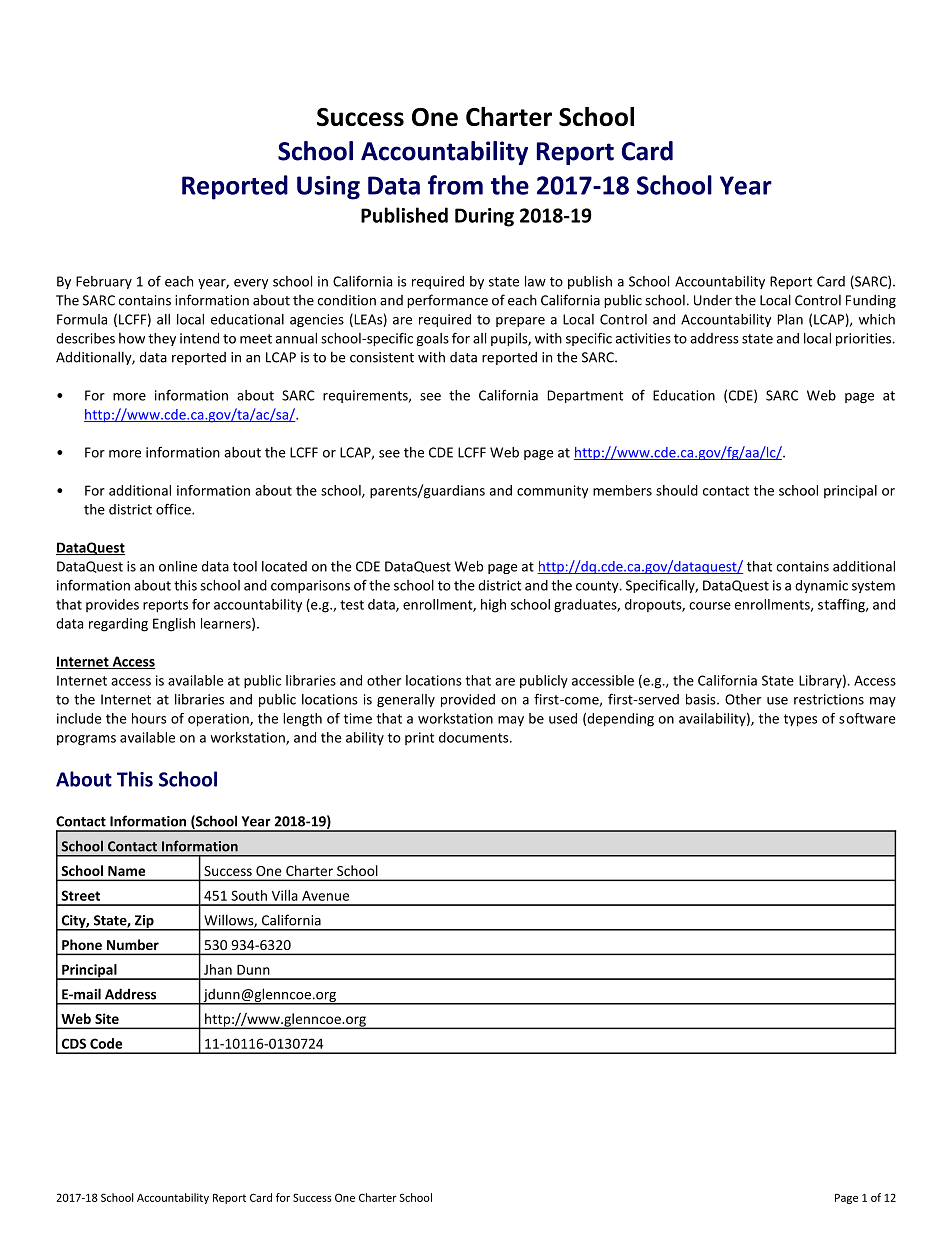  I want to click on should, so click(677, 490).
